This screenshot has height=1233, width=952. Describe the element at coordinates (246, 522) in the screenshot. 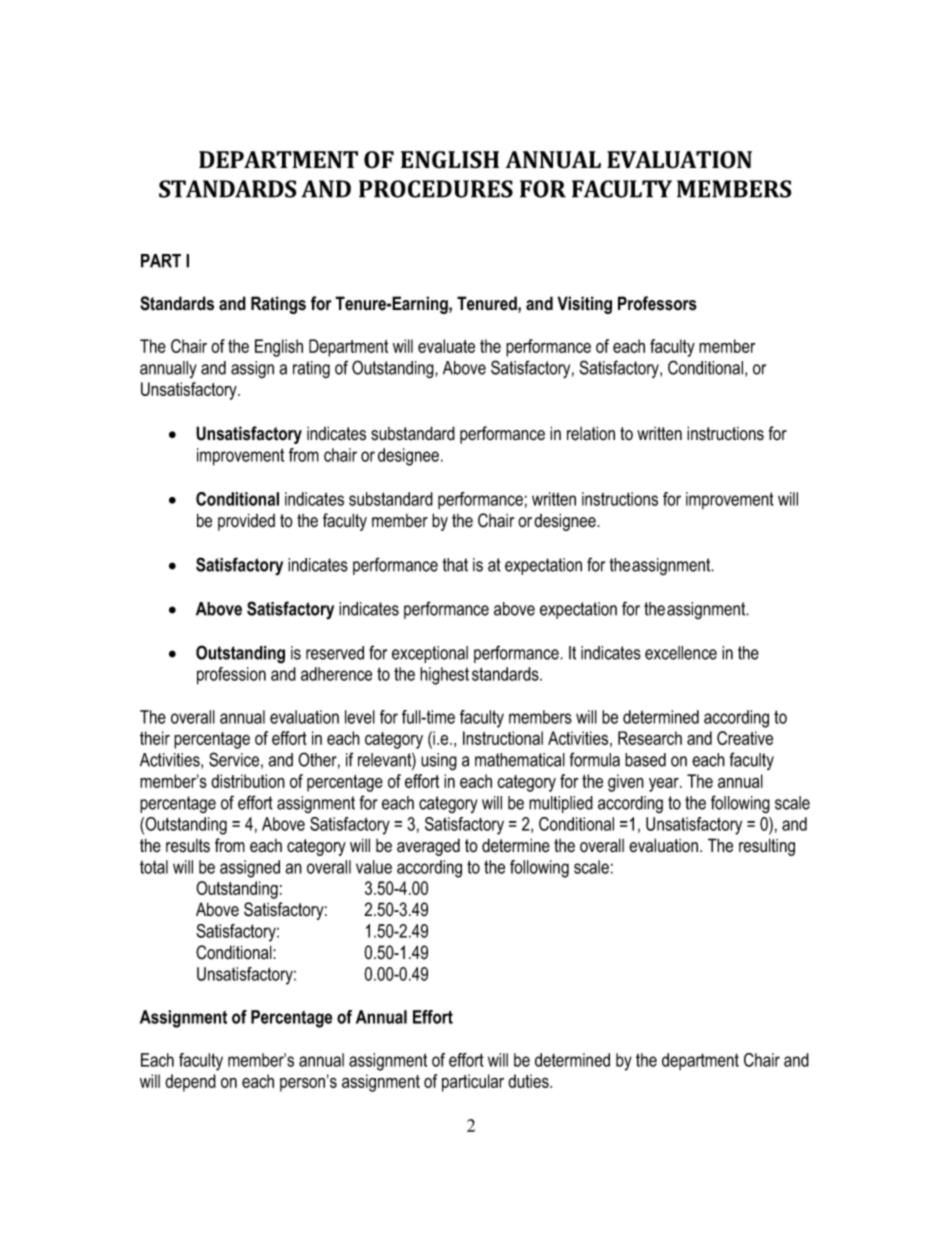

I see `provided` at that location.
